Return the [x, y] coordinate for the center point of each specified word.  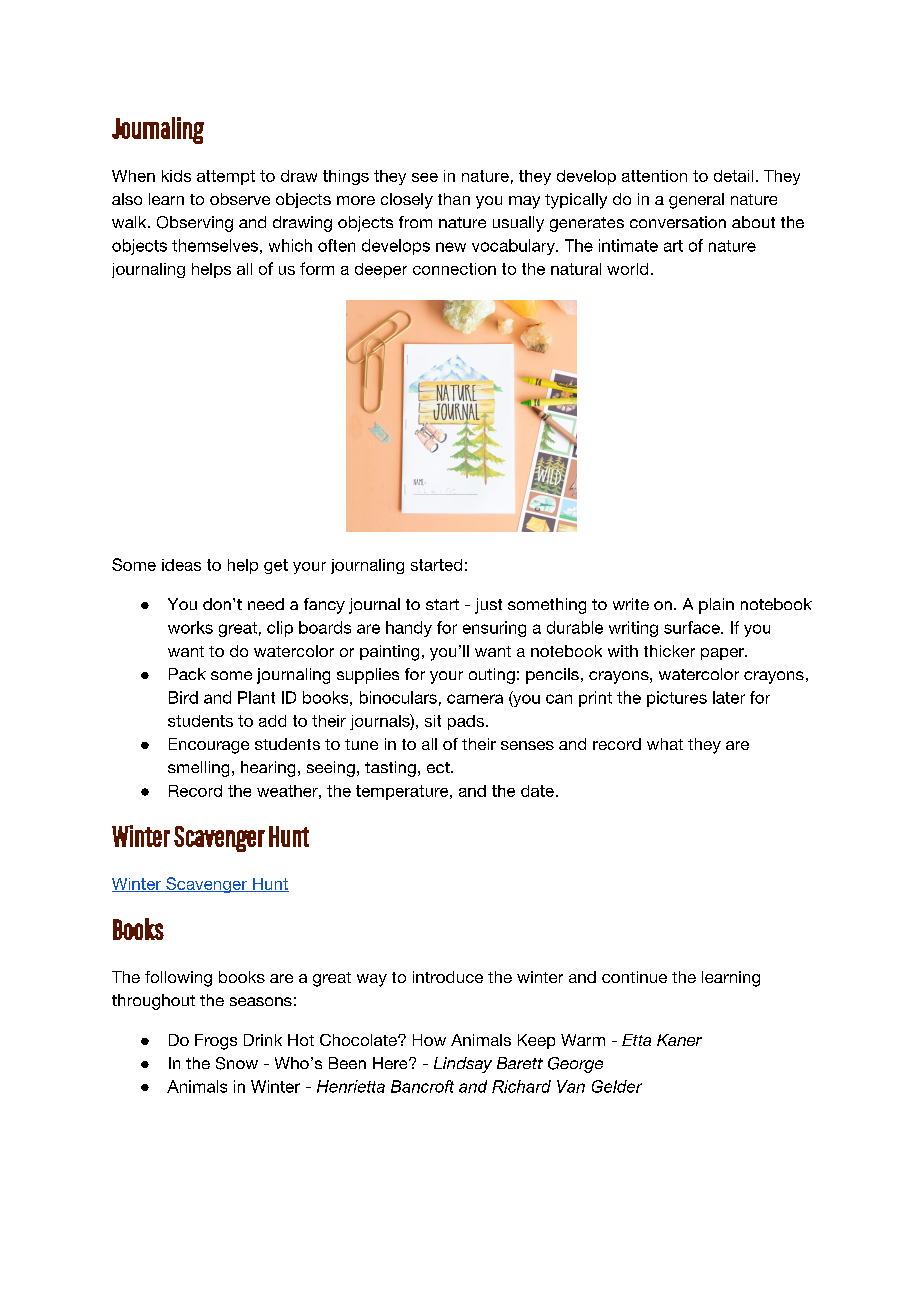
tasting [390, 769]
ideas [181, 565]
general [696, 201]
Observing [195, 224]
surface [693, 627]
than [454, 199]
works [190, 627]
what [665, 744]
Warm [583, 1040]
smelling [198, 769]
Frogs [216, 1042]
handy [409, 629]
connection [454, 269]
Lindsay [463, 1065]
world [627, 269]
